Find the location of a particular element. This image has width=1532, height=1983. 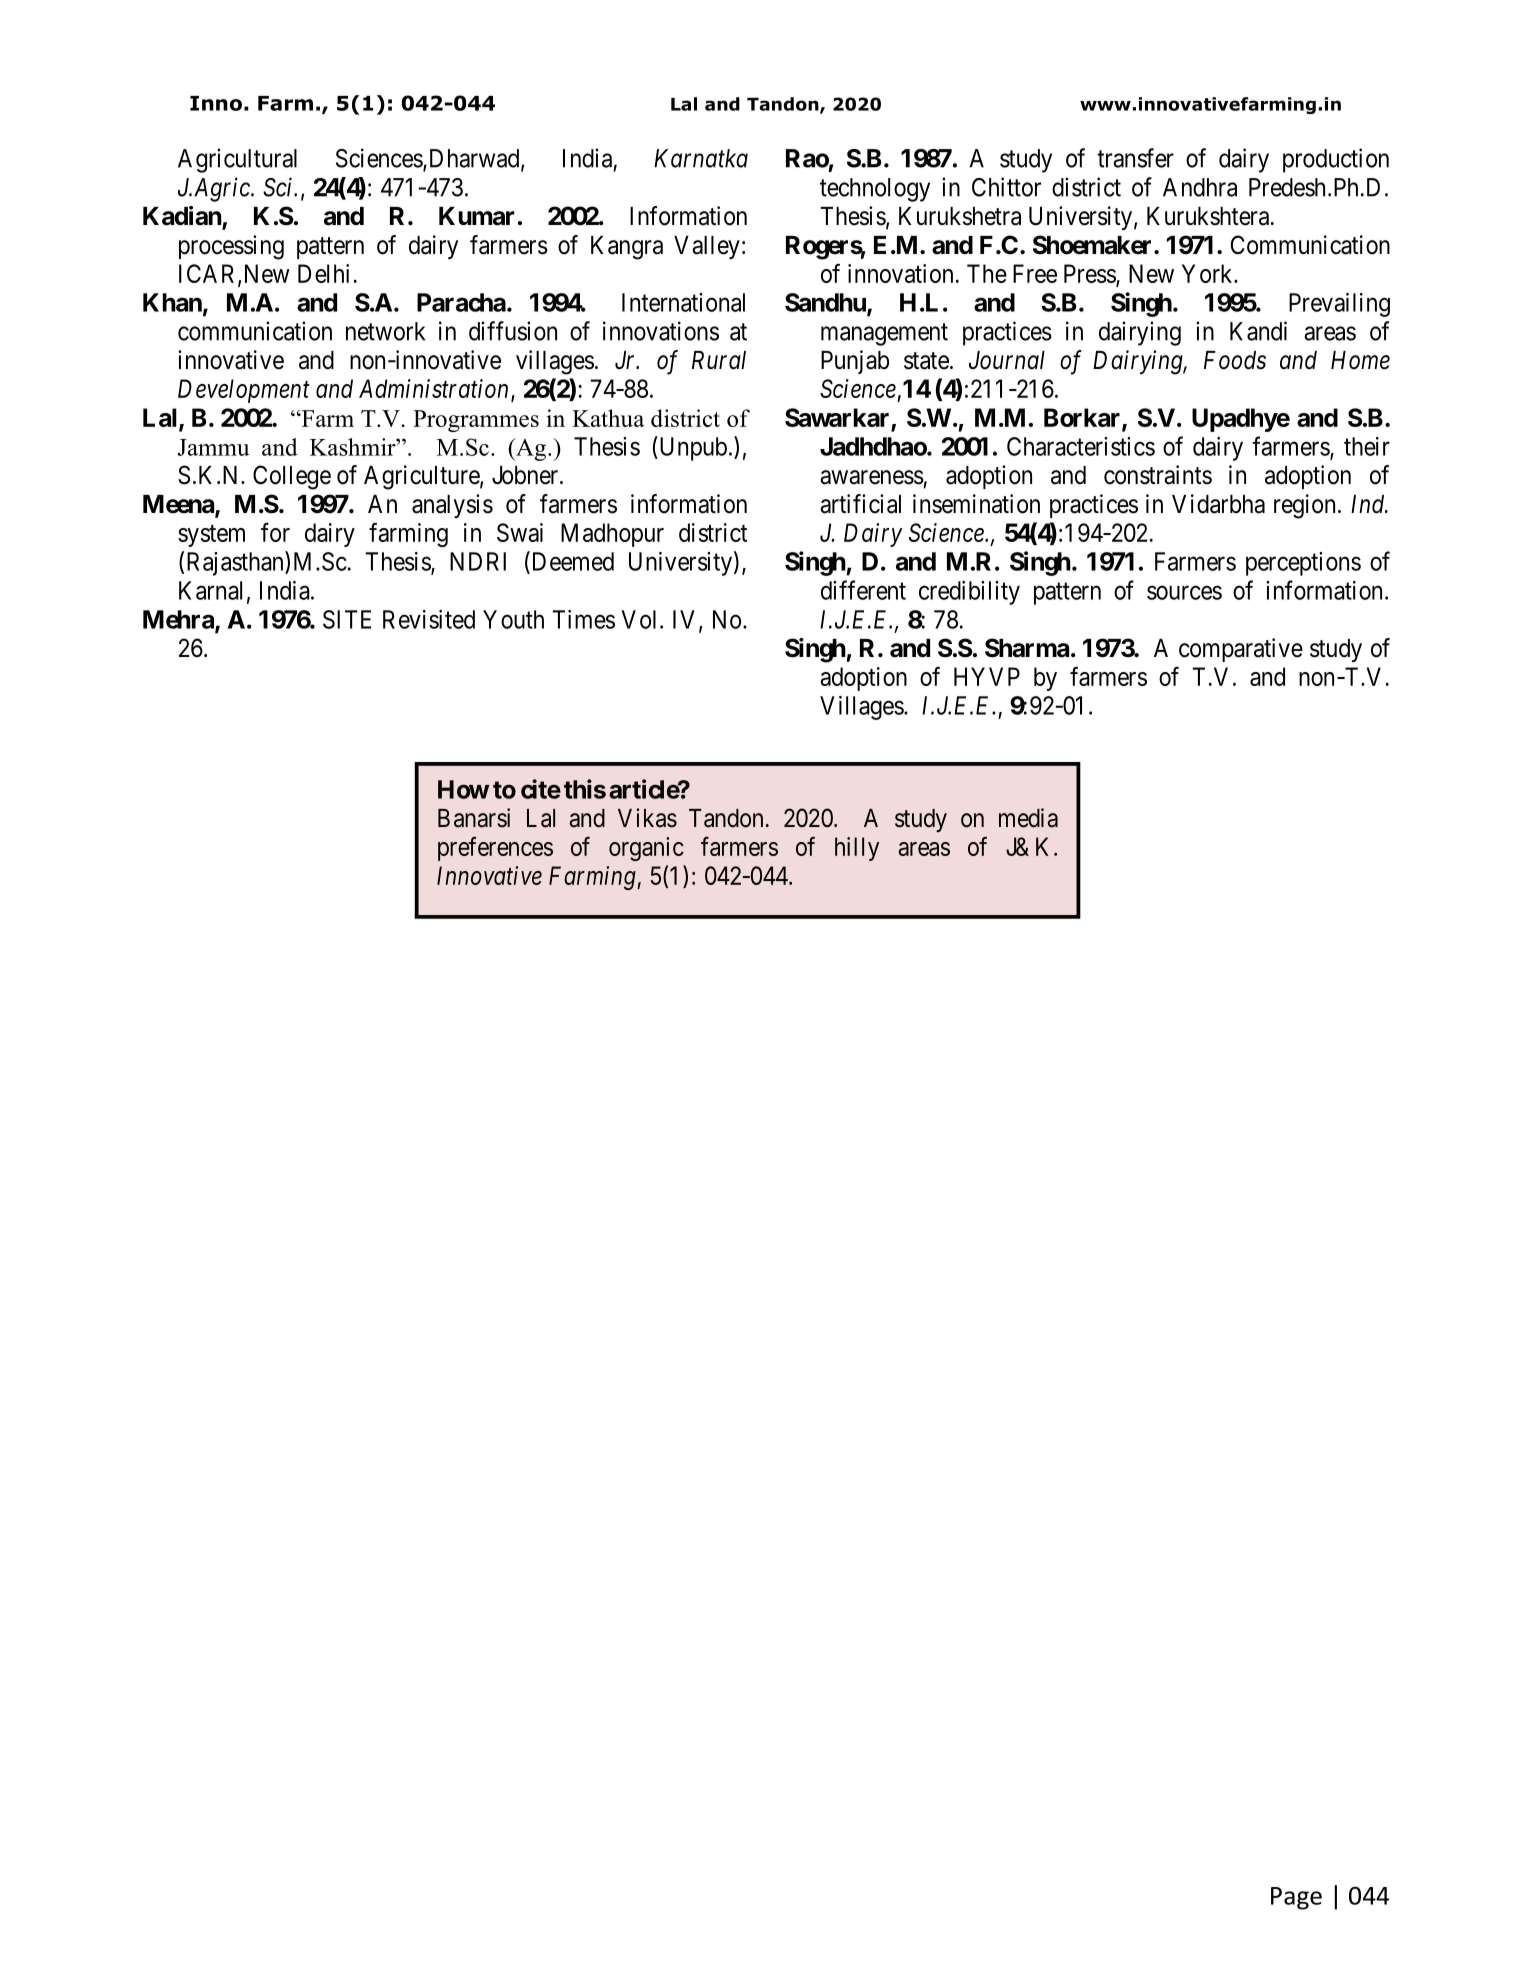

hilly is located at coordinates (857, 849).
